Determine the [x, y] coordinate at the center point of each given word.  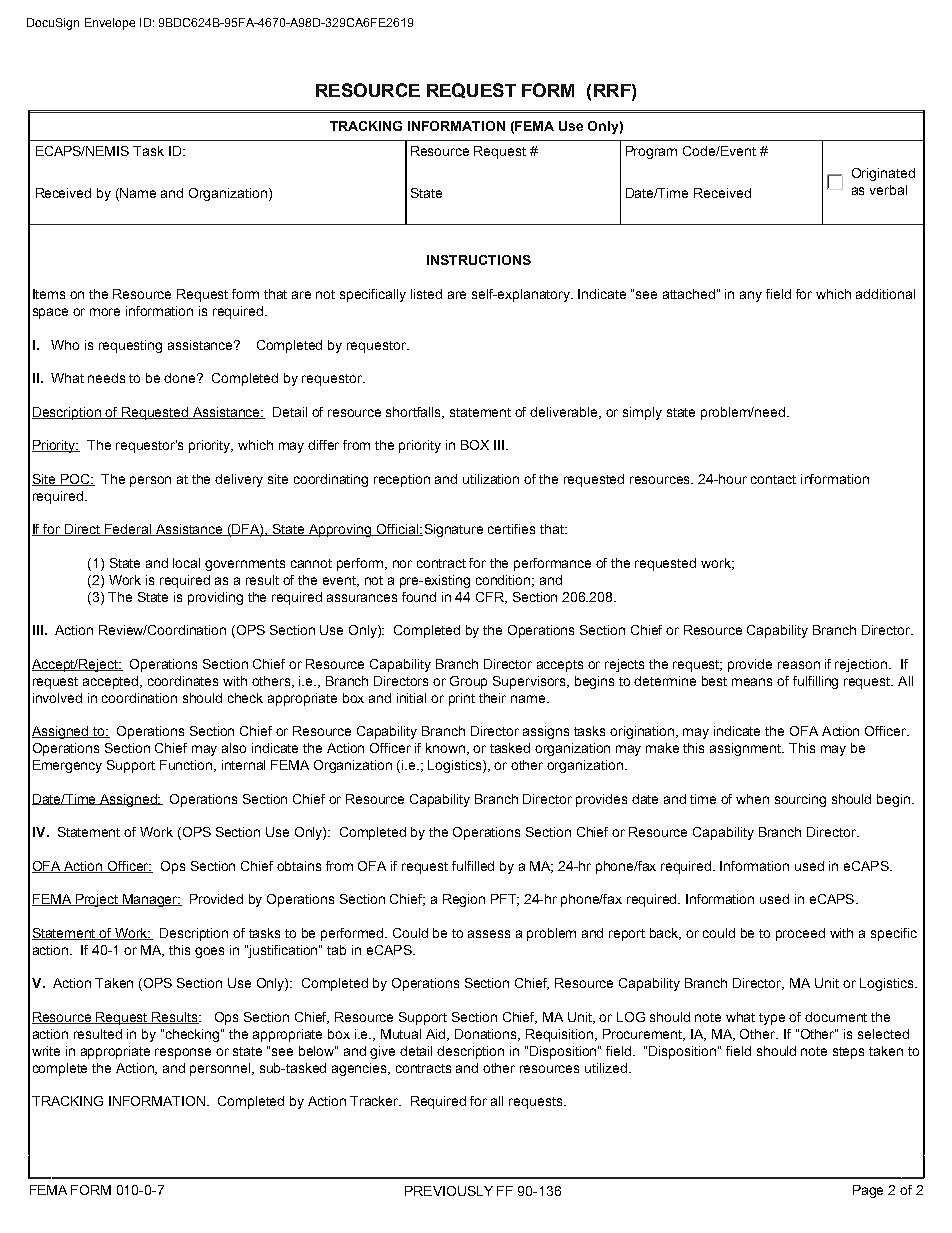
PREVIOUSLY [449, 1191]
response [183, 1053]
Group [468, 682]
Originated [883, 174]
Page [868, 1191]
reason [799, 665]
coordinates [183, 681]
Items [49, 294]
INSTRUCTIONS [479, 260]
